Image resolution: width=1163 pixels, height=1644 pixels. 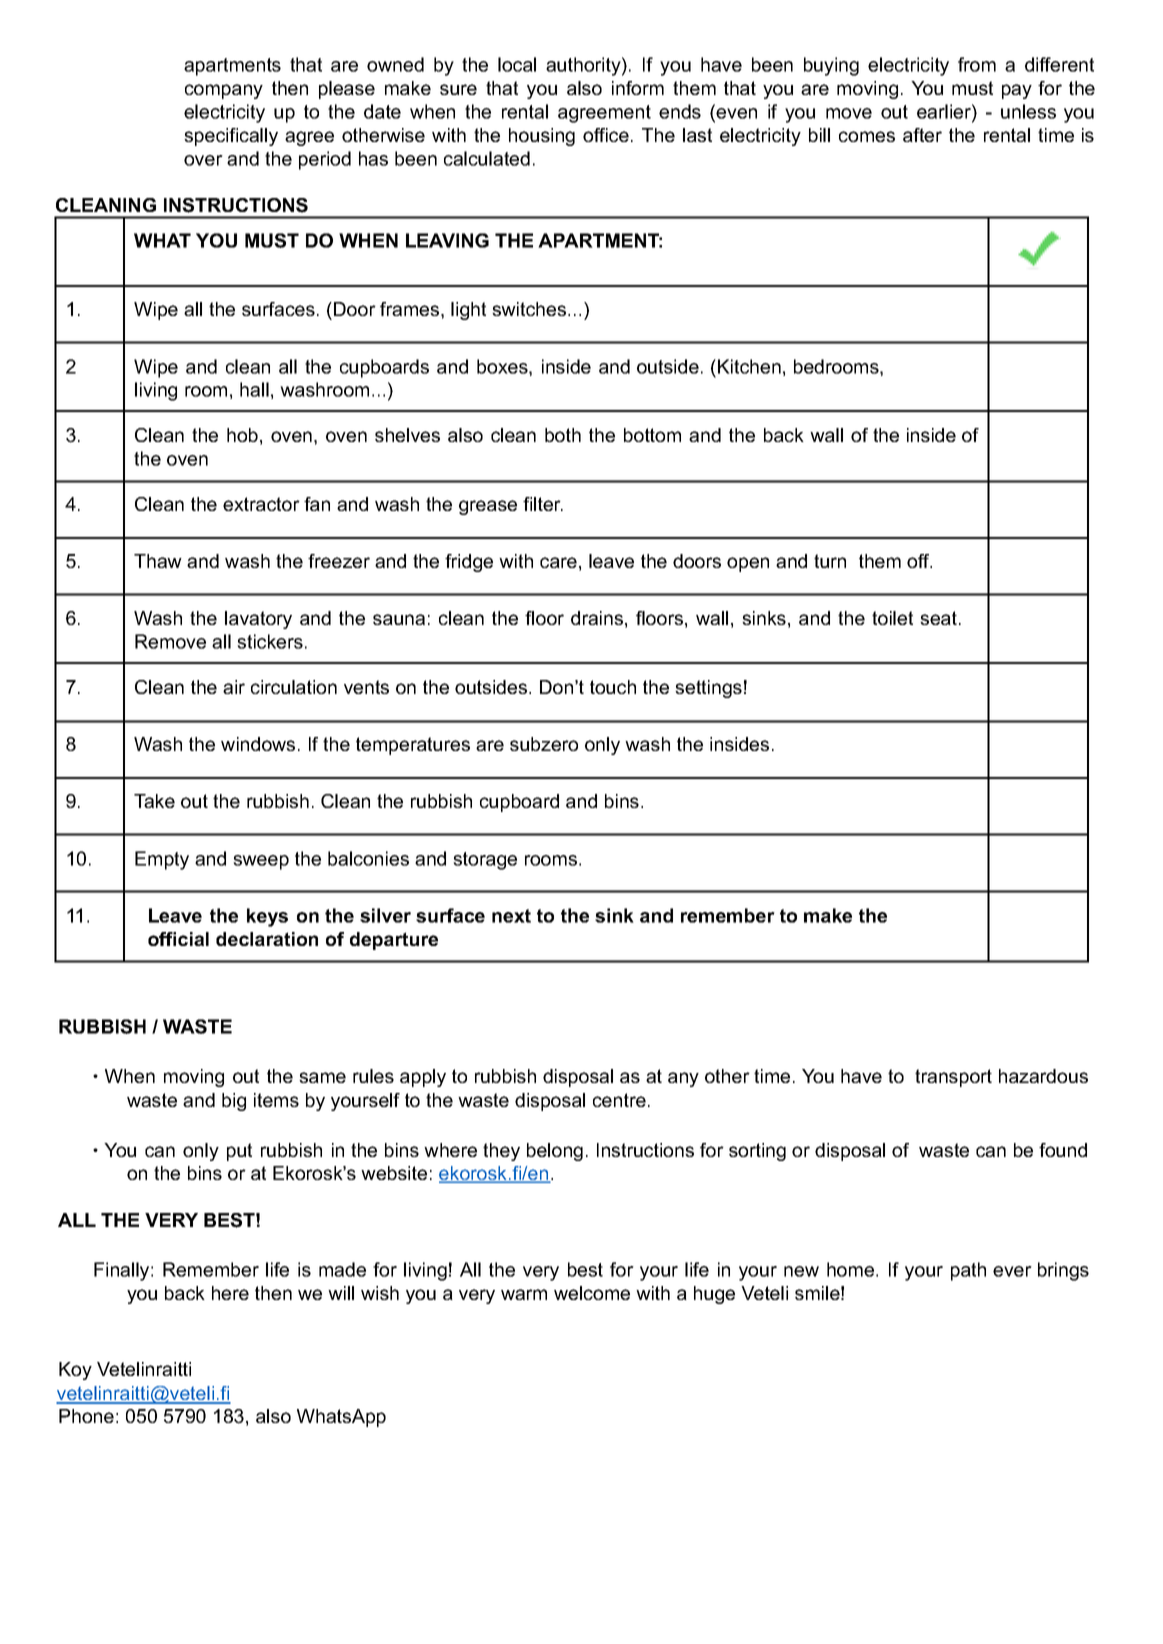 What do you see at coordinates (86, 1416) in the screenshot?
I see `Phone` at bounding box center [86, 1416].
